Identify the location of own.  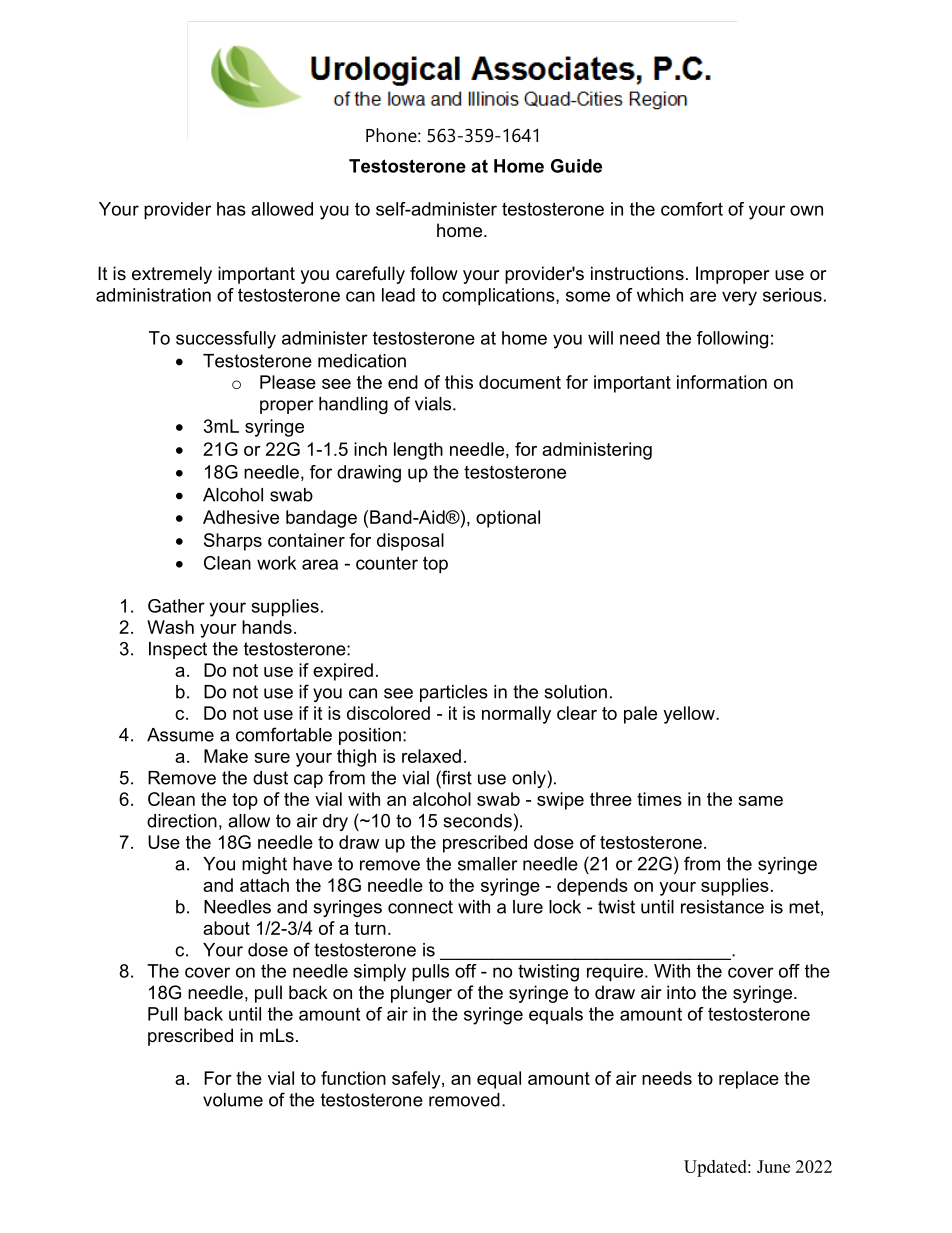
(806, 210).
